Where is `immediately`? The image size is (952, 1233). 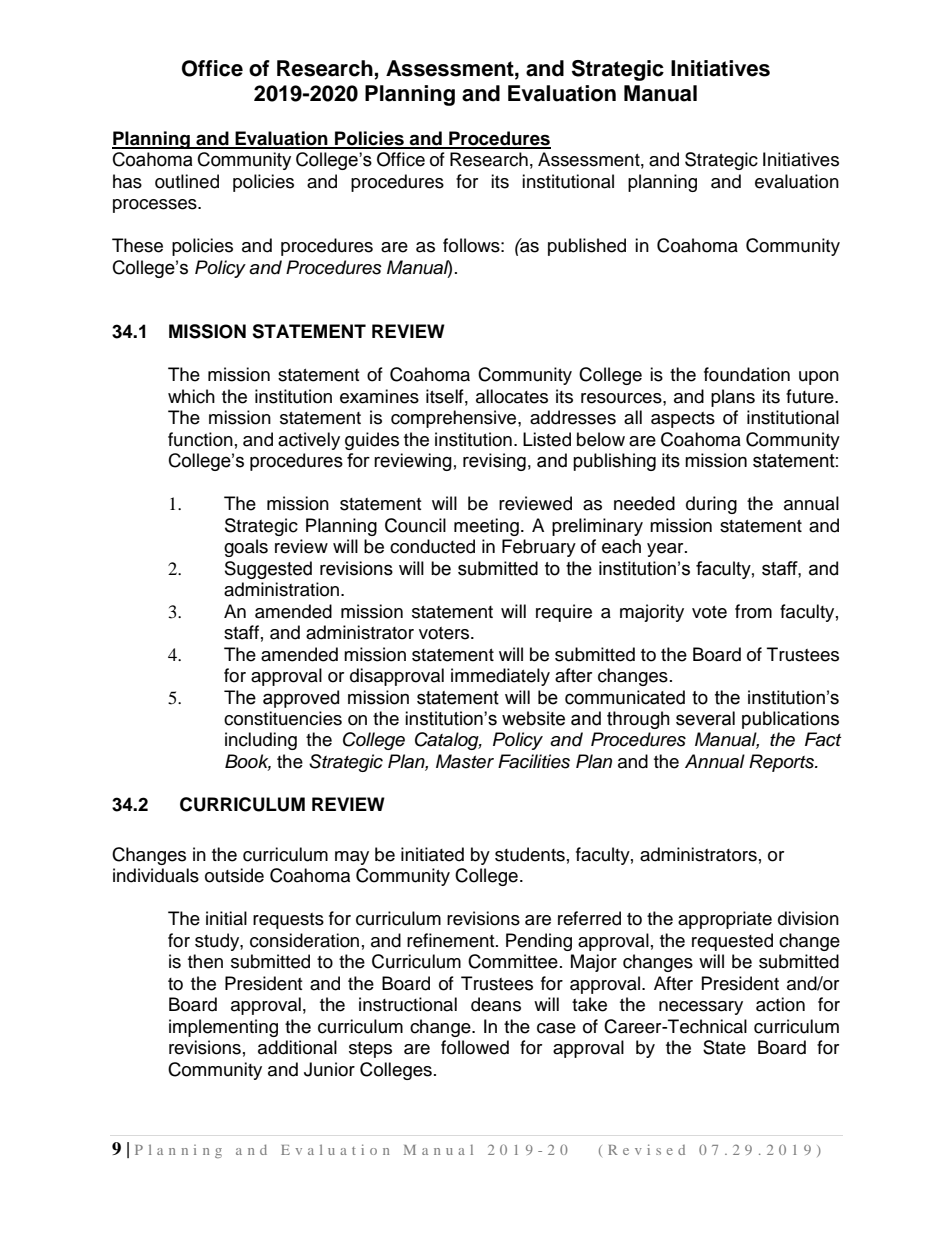 immediately is located at coordinates (500, 677).
